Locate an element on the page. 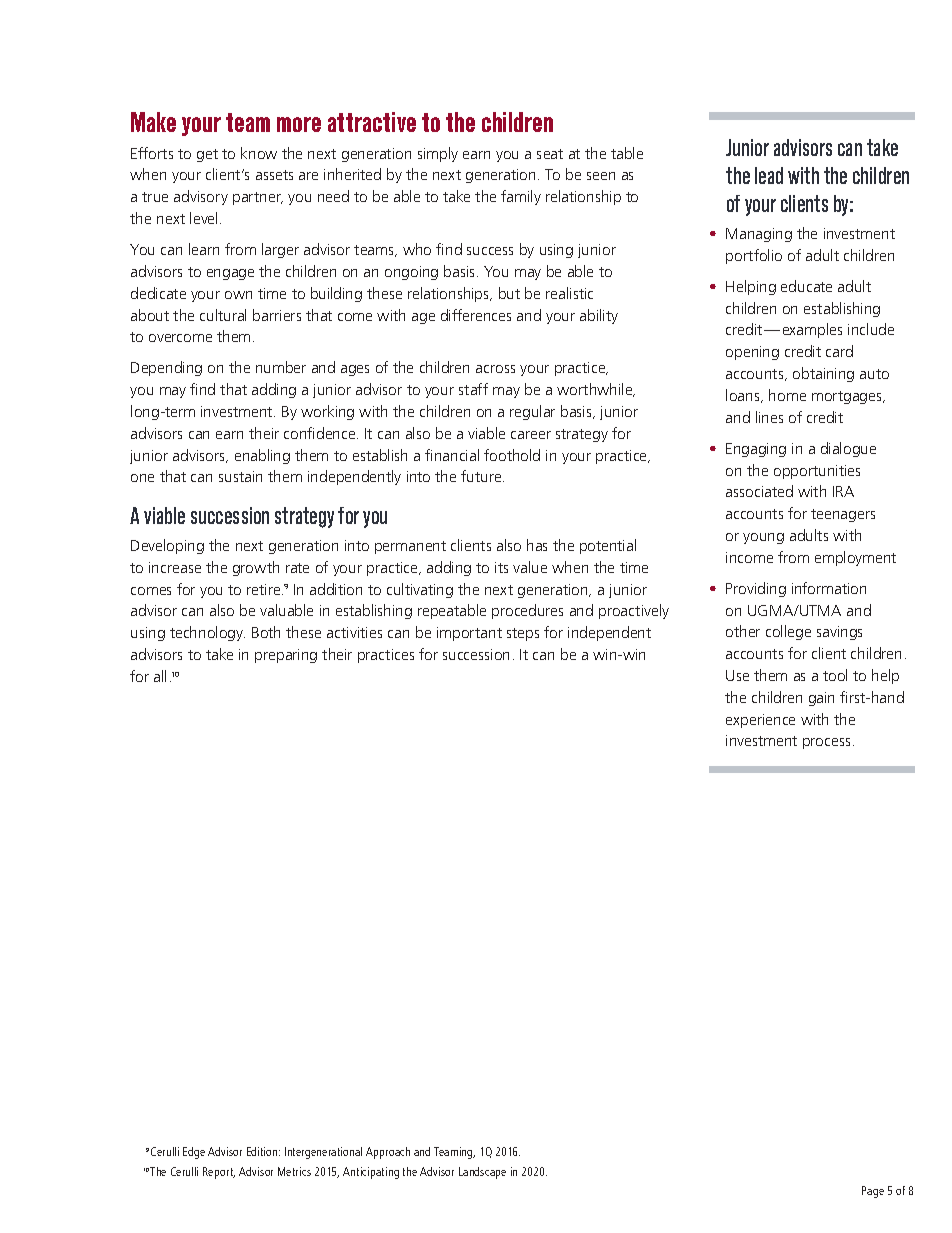  lead is located at coordinates (769, 175).
